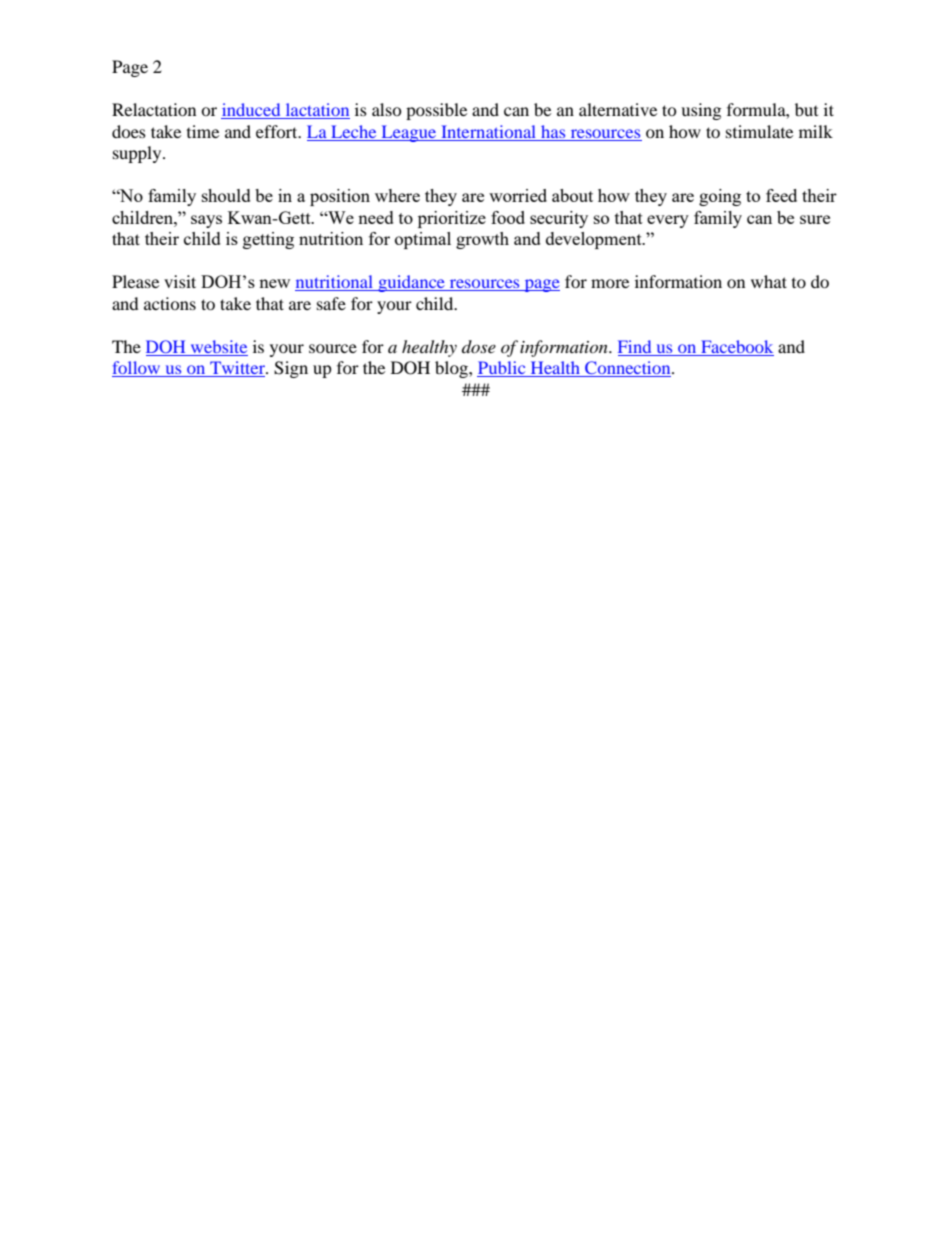 The width and height of the document is (952, 1233). Describe the element at coordinates (206, 221) in the document. I see `says` at that location.
